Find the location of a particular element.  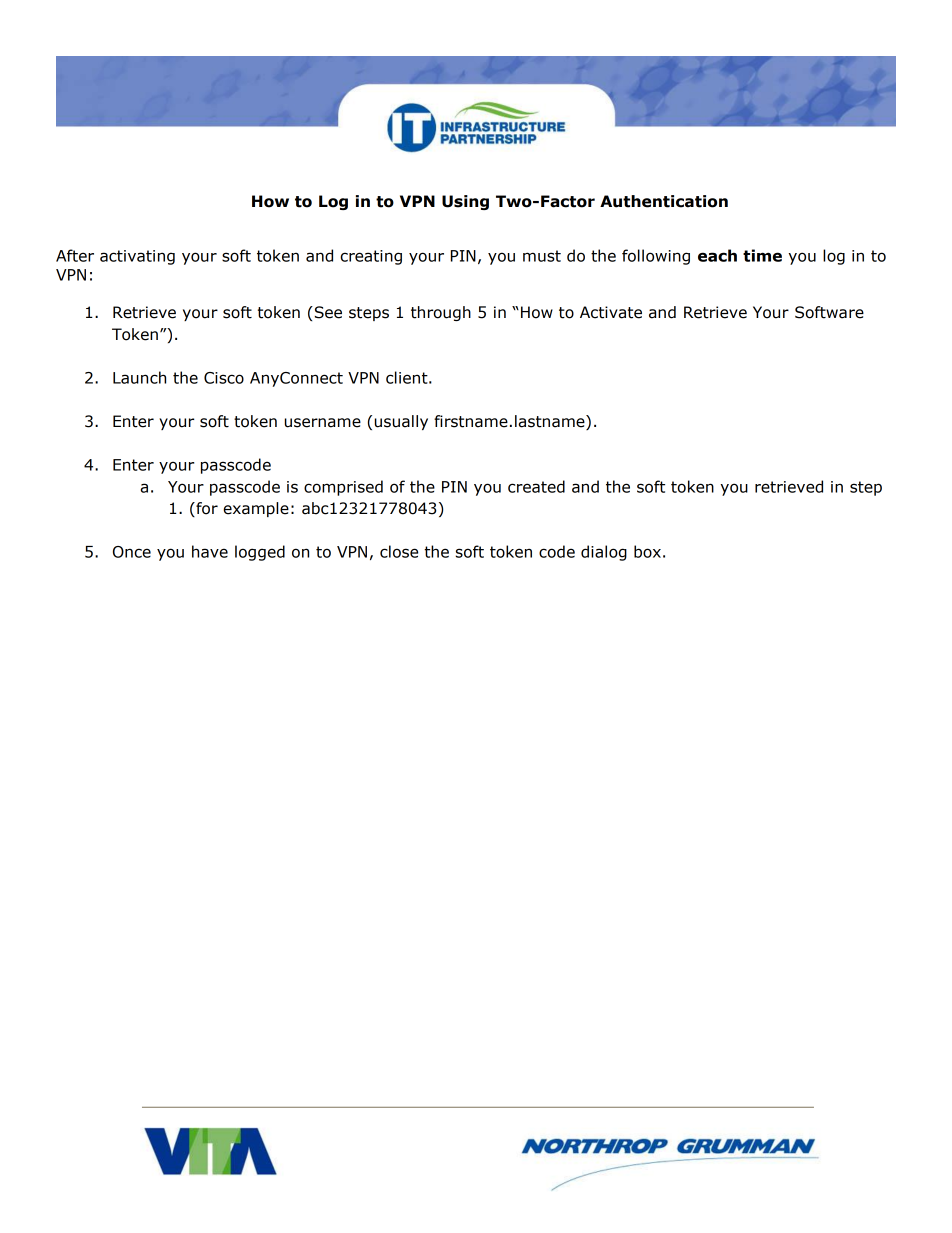

box is located at coordinates (647, 551).
